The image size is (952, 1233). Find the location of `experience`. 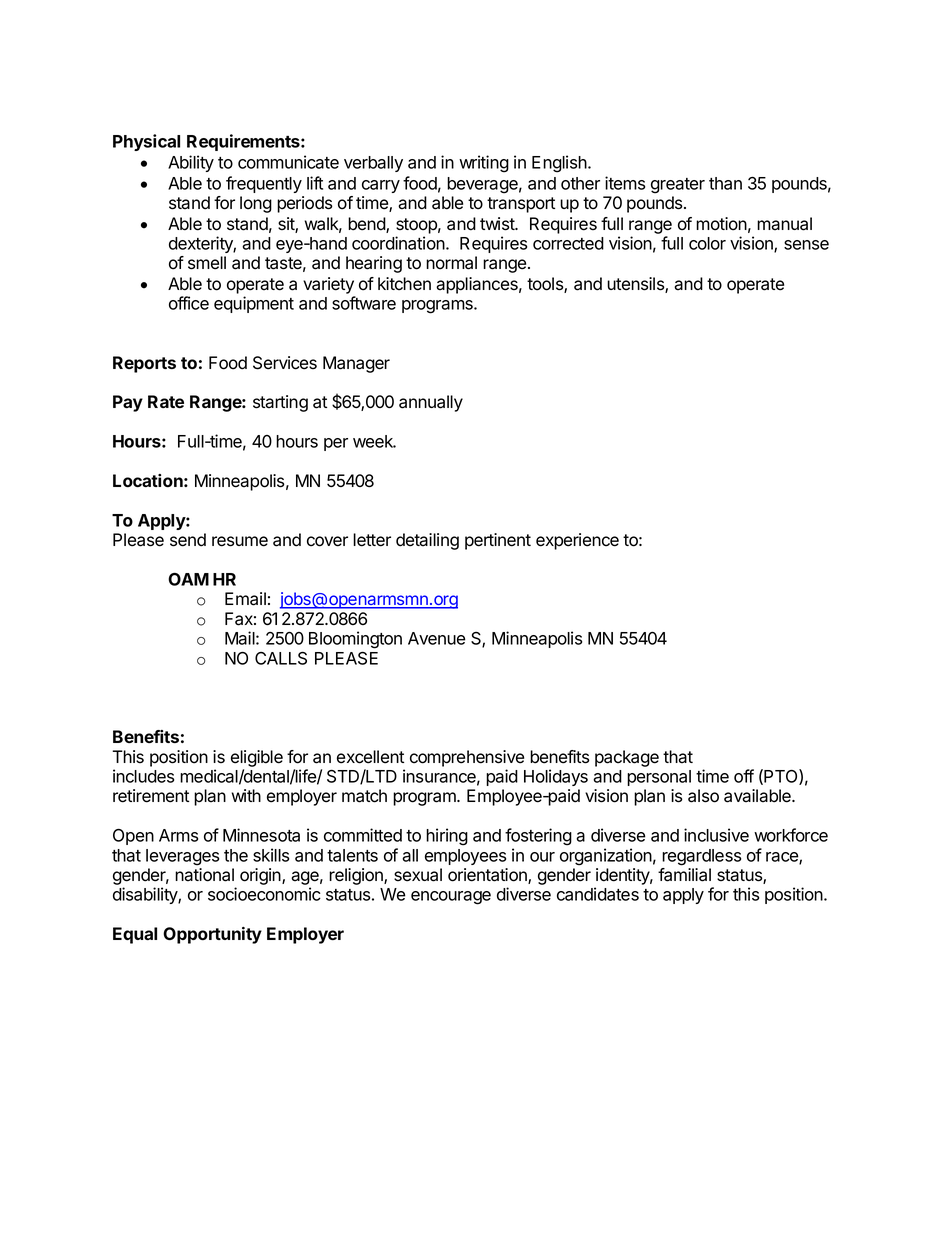

experience is located at coordinates (577, 541).
